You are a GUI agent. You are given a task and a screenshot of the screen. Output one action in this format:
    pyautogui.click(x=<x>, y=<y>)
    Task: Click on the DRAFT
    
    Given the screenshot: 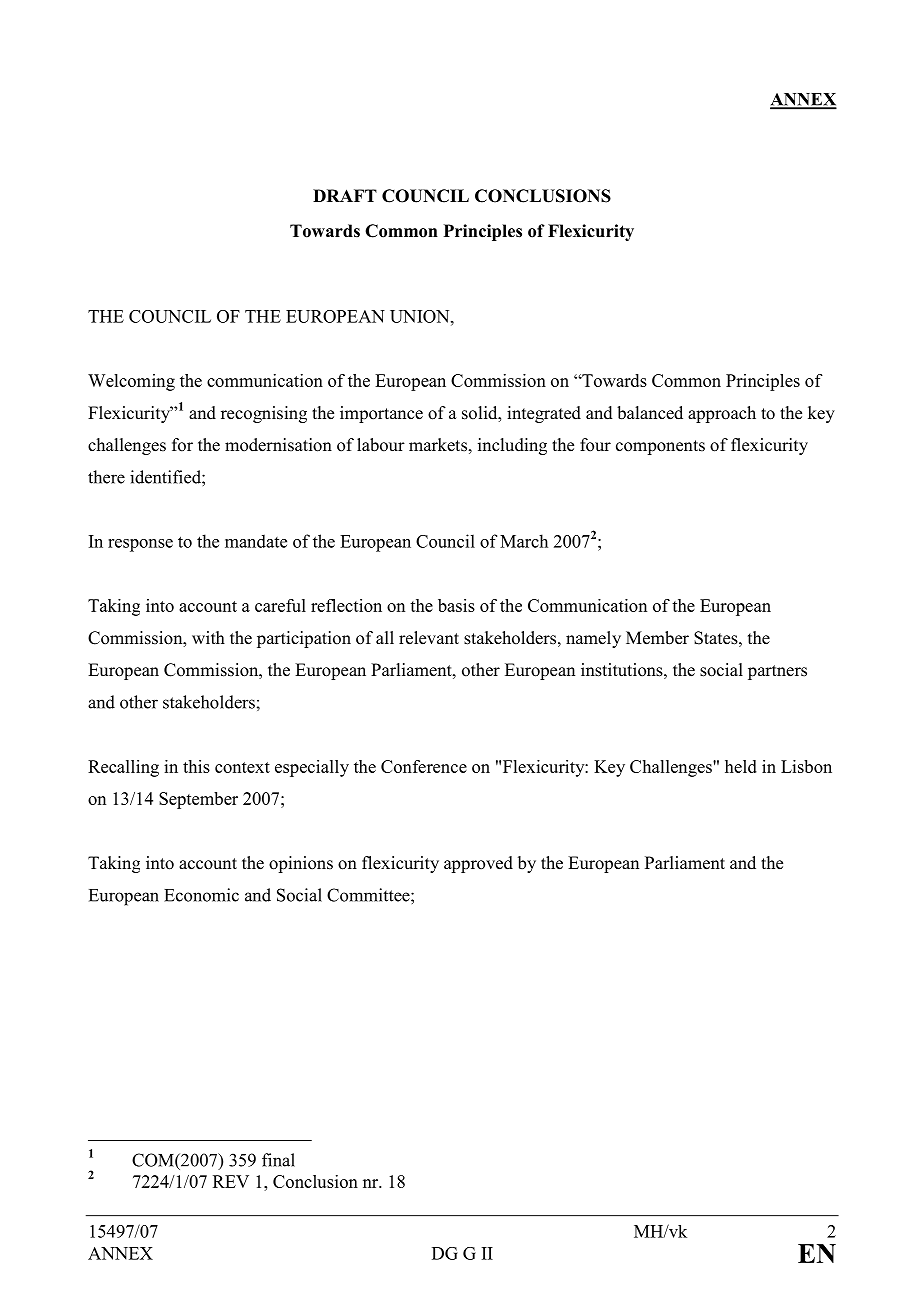 What is the action you would take?
    pyautogui.click(x=345, y=195)
